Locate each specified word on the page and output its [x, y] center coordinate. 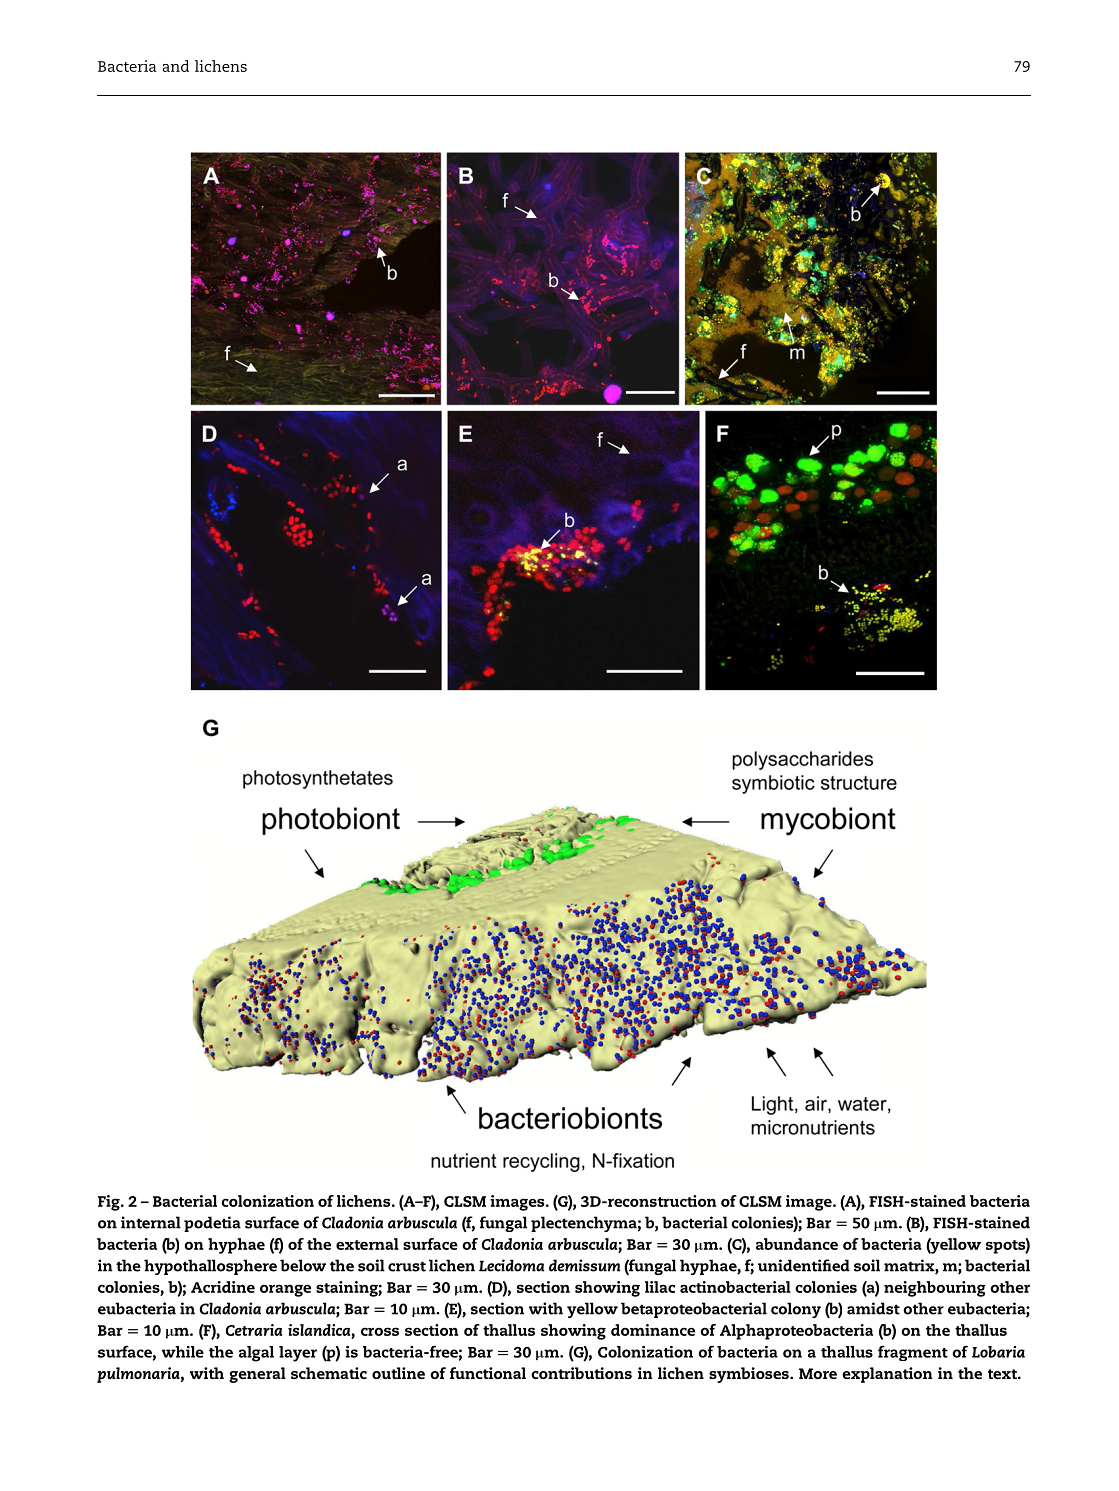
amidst [873, 1308]
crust [407, 1266]
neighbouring [935, 1289]
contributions [581, 1373]
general [257, 1375]
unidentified [804, 1265]
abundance [797, 1244]
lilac [660, 1287]
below [303, 1265]
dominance [653, 1330]
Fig [110, 1203]
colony [796, 1310]
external [367, 1244]
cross [380, 1331]
